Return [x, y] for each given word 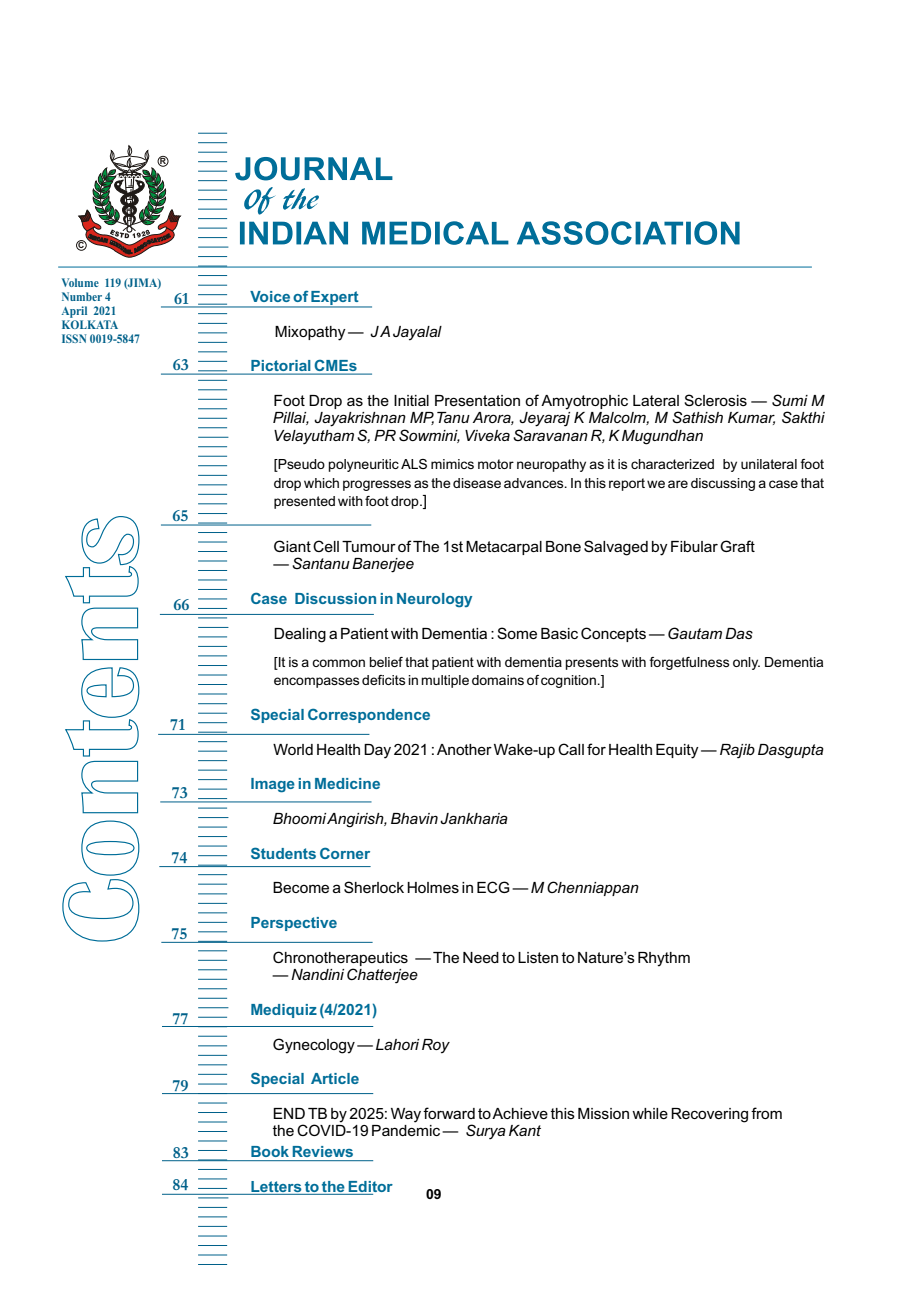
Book [270, 1151]
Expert [335, 299]
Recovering [709, 1115]
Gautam [695, 633]
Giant [292, 546]
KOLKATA [90, 324]
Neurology [434, 600]
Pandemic [407, 1129]
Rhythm [664, 959]
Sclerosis [715, 400]
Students [283, 853]
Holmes [433, 887]
